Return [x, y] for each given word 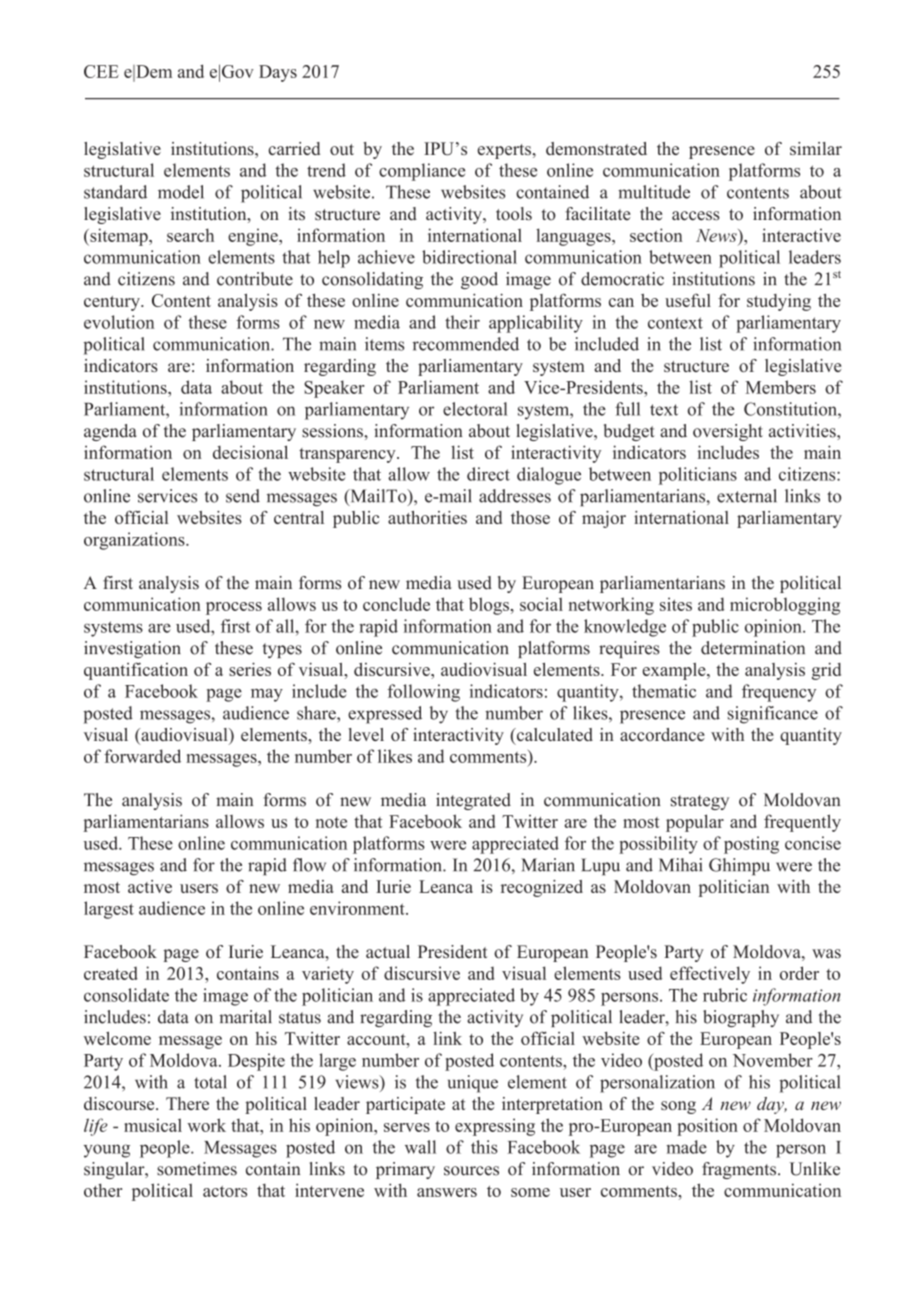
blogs [490, 606]
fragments [740, 1170]
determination [753, 648]
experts [505, 151]
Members [780, 387]
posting [751, 845]
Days [278, 73]
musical [153, 1125]
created [111, 973]
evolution [119, 322]
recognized [542, 888]
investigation [132, 649]
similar [816, 148]
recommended [466, 344]
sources [471, 1171]
